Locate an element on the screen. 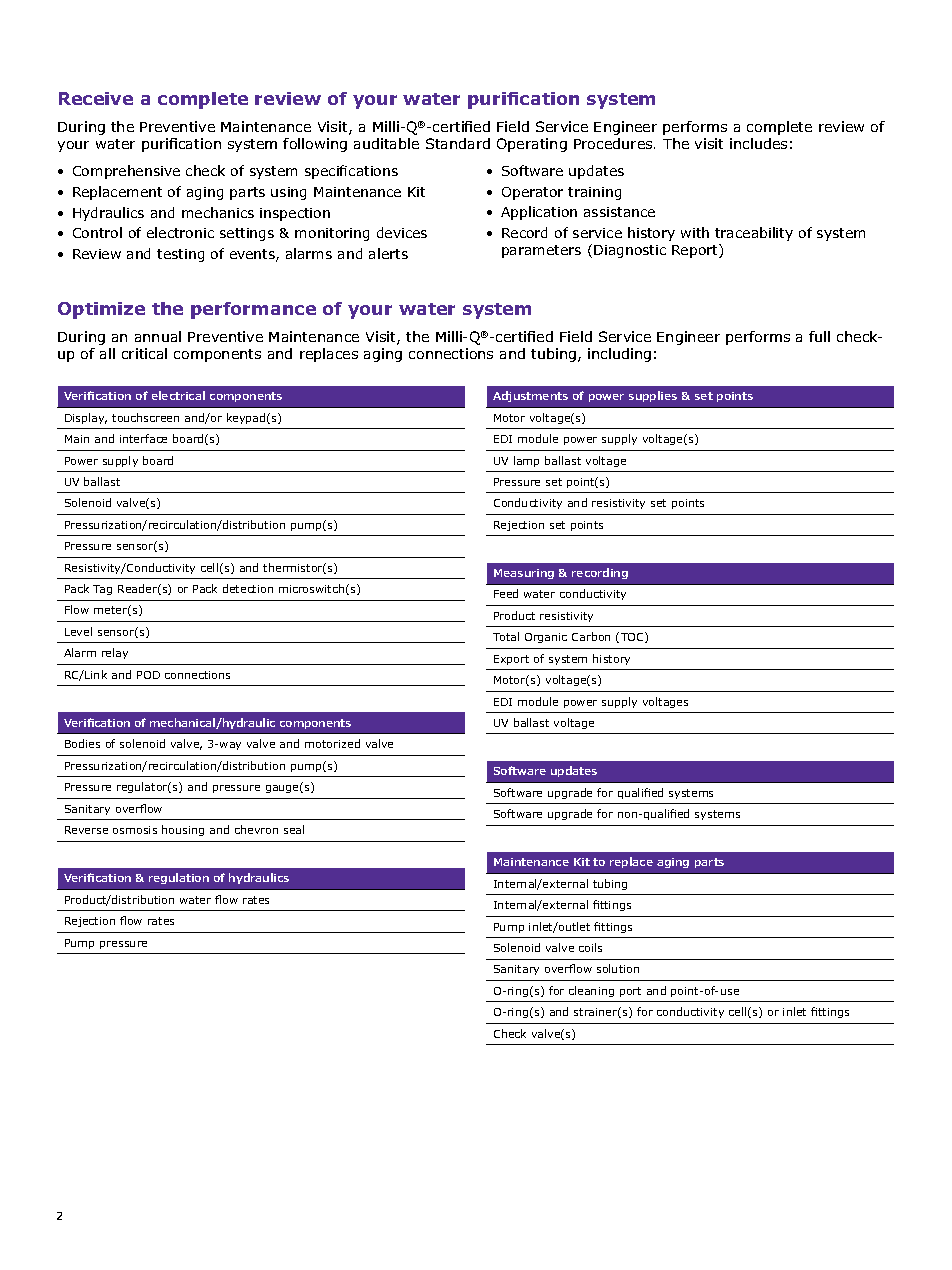  coils is located at coordinates (590, 947).
